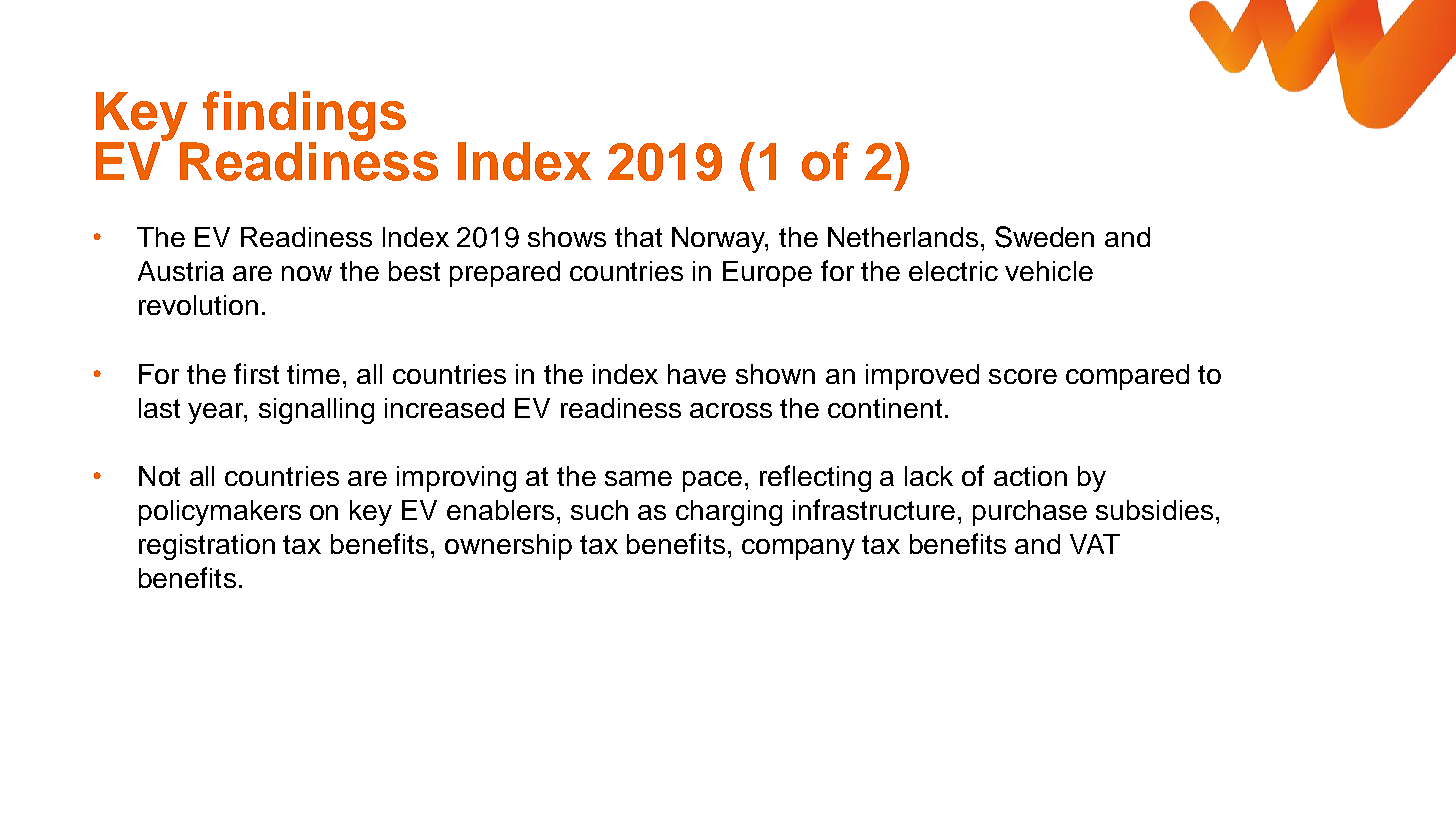 Image resolution: width=1456 pixels, height=819 pixels. Describe the element at coordinates (307, 273) in the screenshot. I see `now` at that location.
